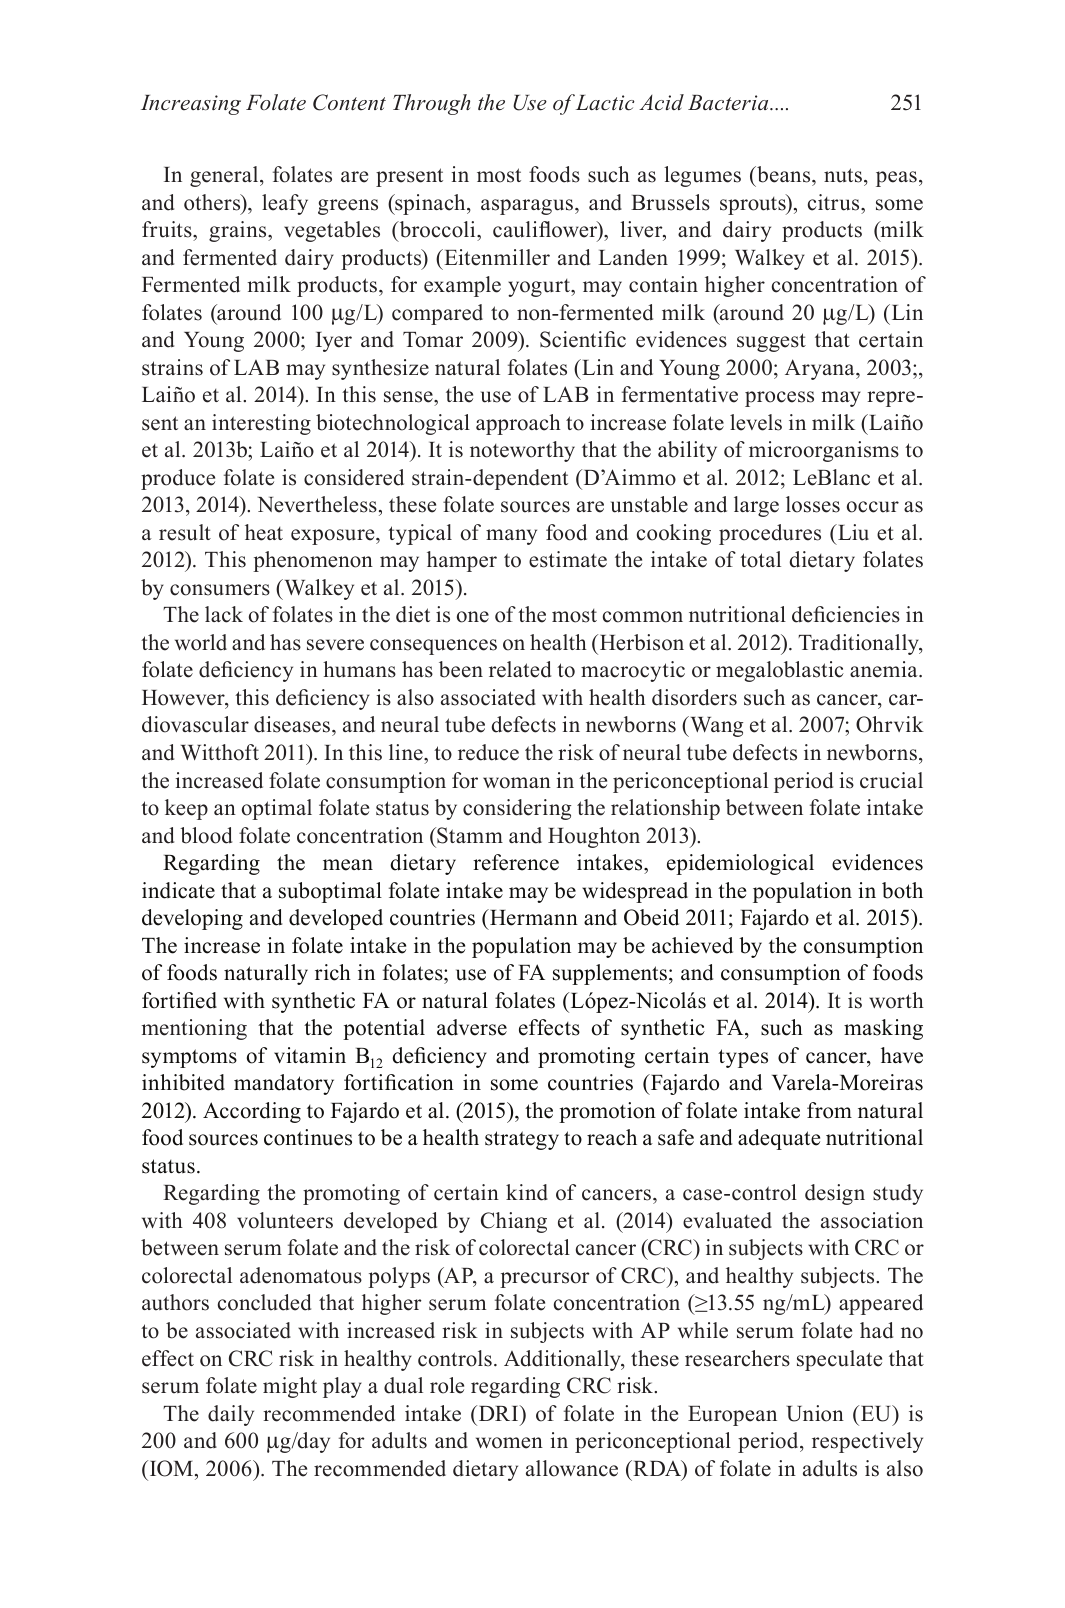 The image size is (1065, 1608). I want to click on microorganisms, so click(824, 451).
